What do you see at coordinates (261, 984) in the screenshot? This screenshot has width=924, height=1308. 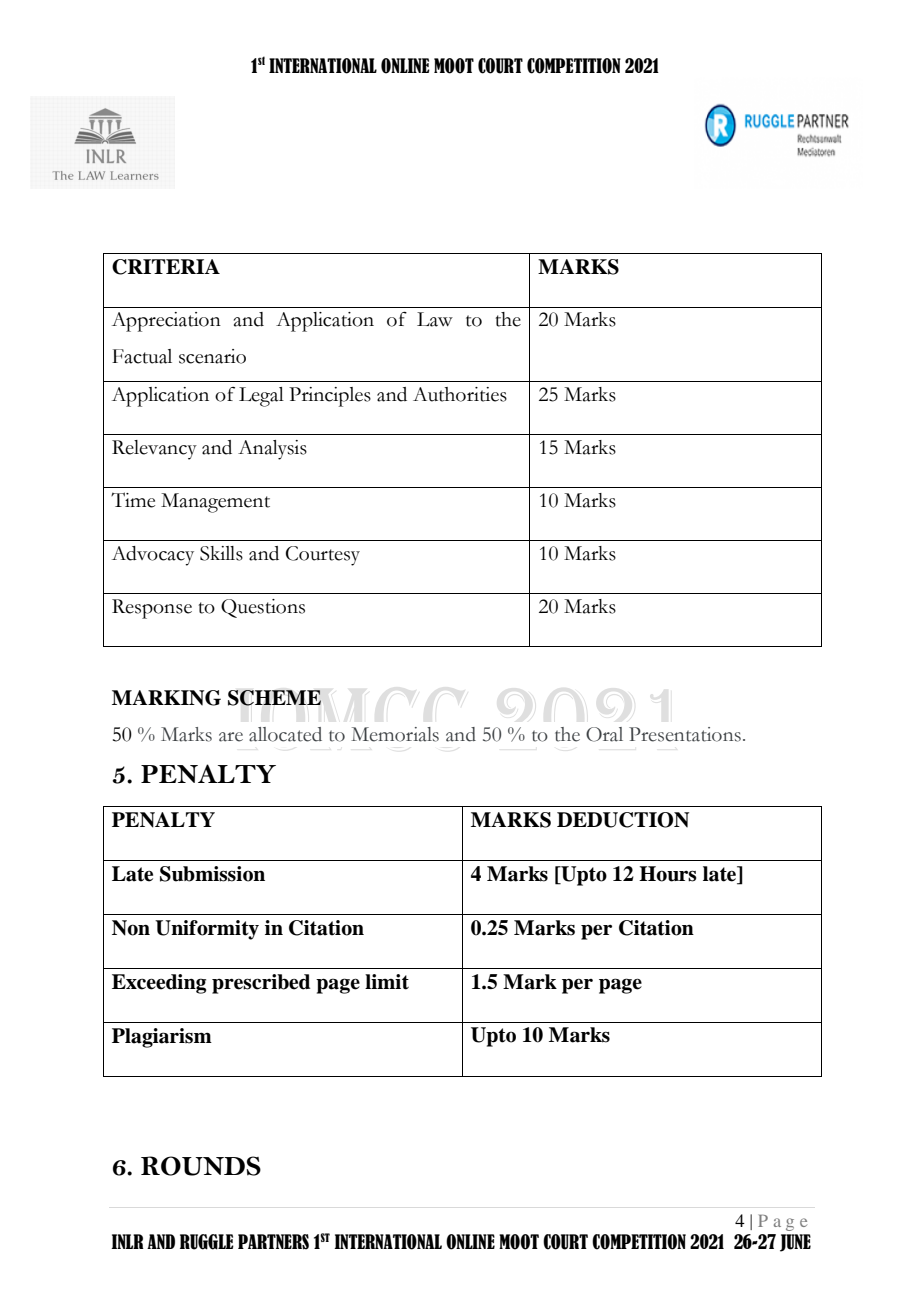 I see `prescribed` at bounding box center [261, 984].
